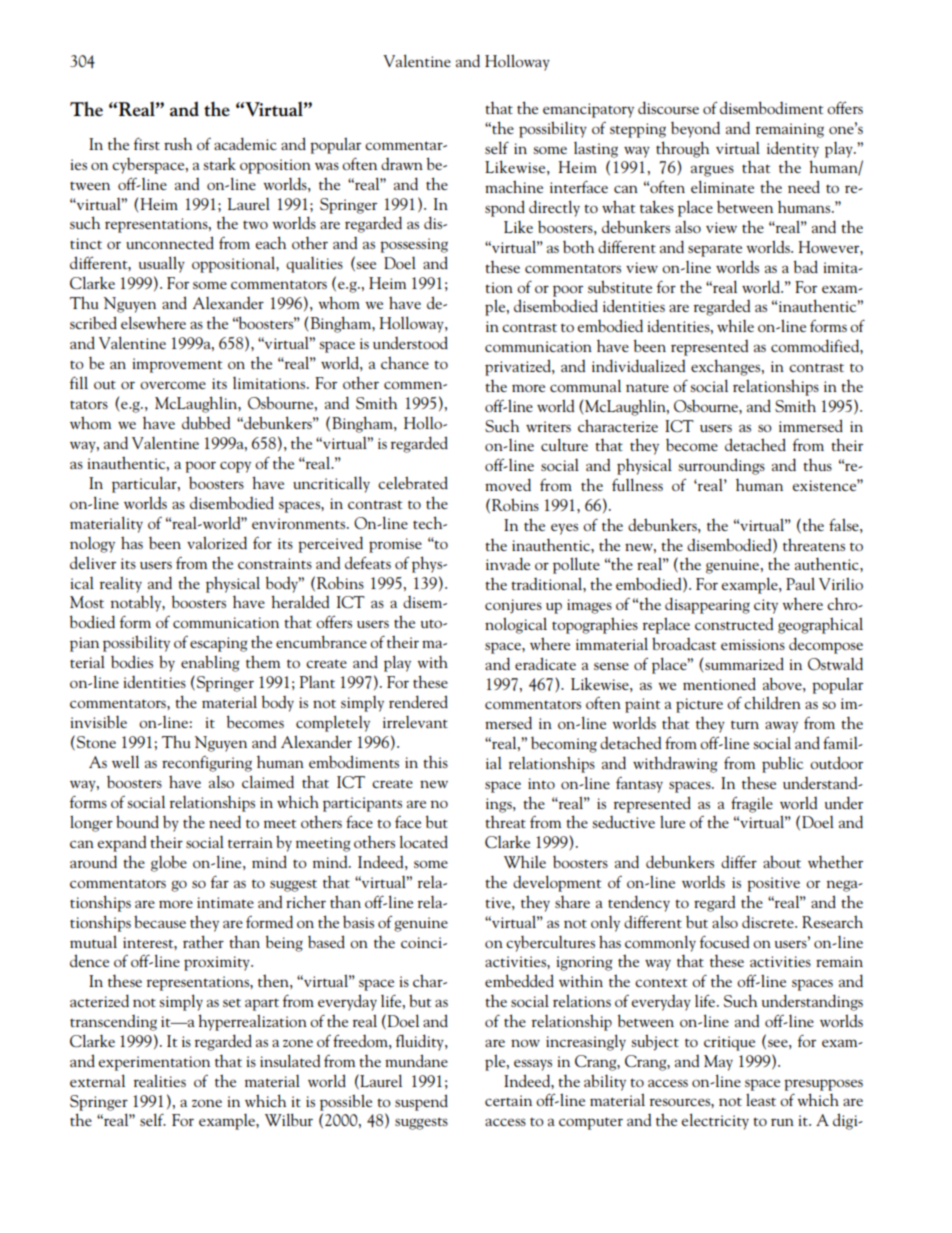  What do you see at coordinates (647, 387) in the document?
I see `nature` at bounding box center [647, 387].
